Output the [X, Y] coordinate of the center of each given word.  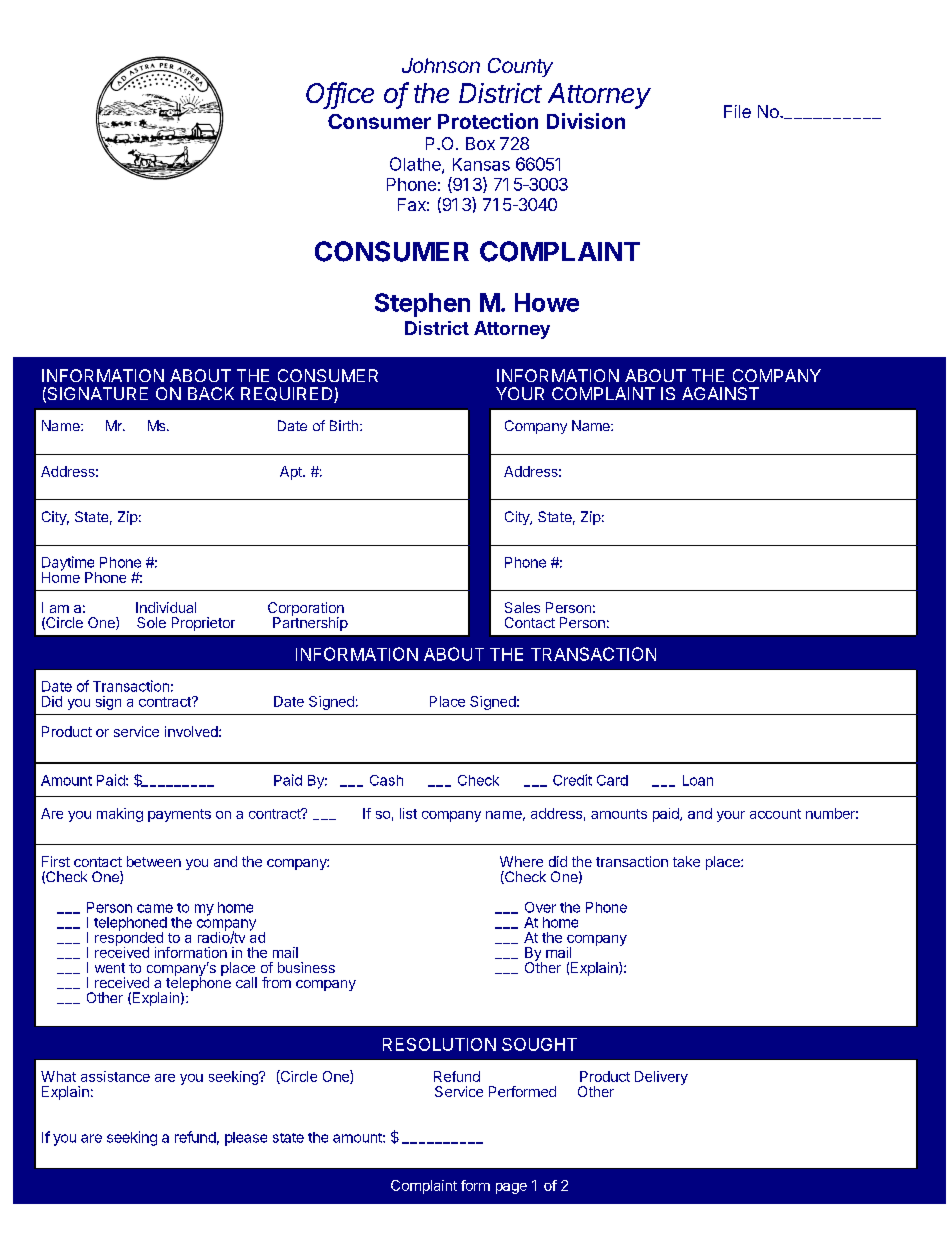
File [737, 111]
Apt [292, 473]
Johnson [441, 65]
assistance [115, 1076]
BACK [211, 393]
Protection [488, 121]
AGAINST [720, 393]
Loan [698, 780]
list [408, 813]
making [120, 815]
